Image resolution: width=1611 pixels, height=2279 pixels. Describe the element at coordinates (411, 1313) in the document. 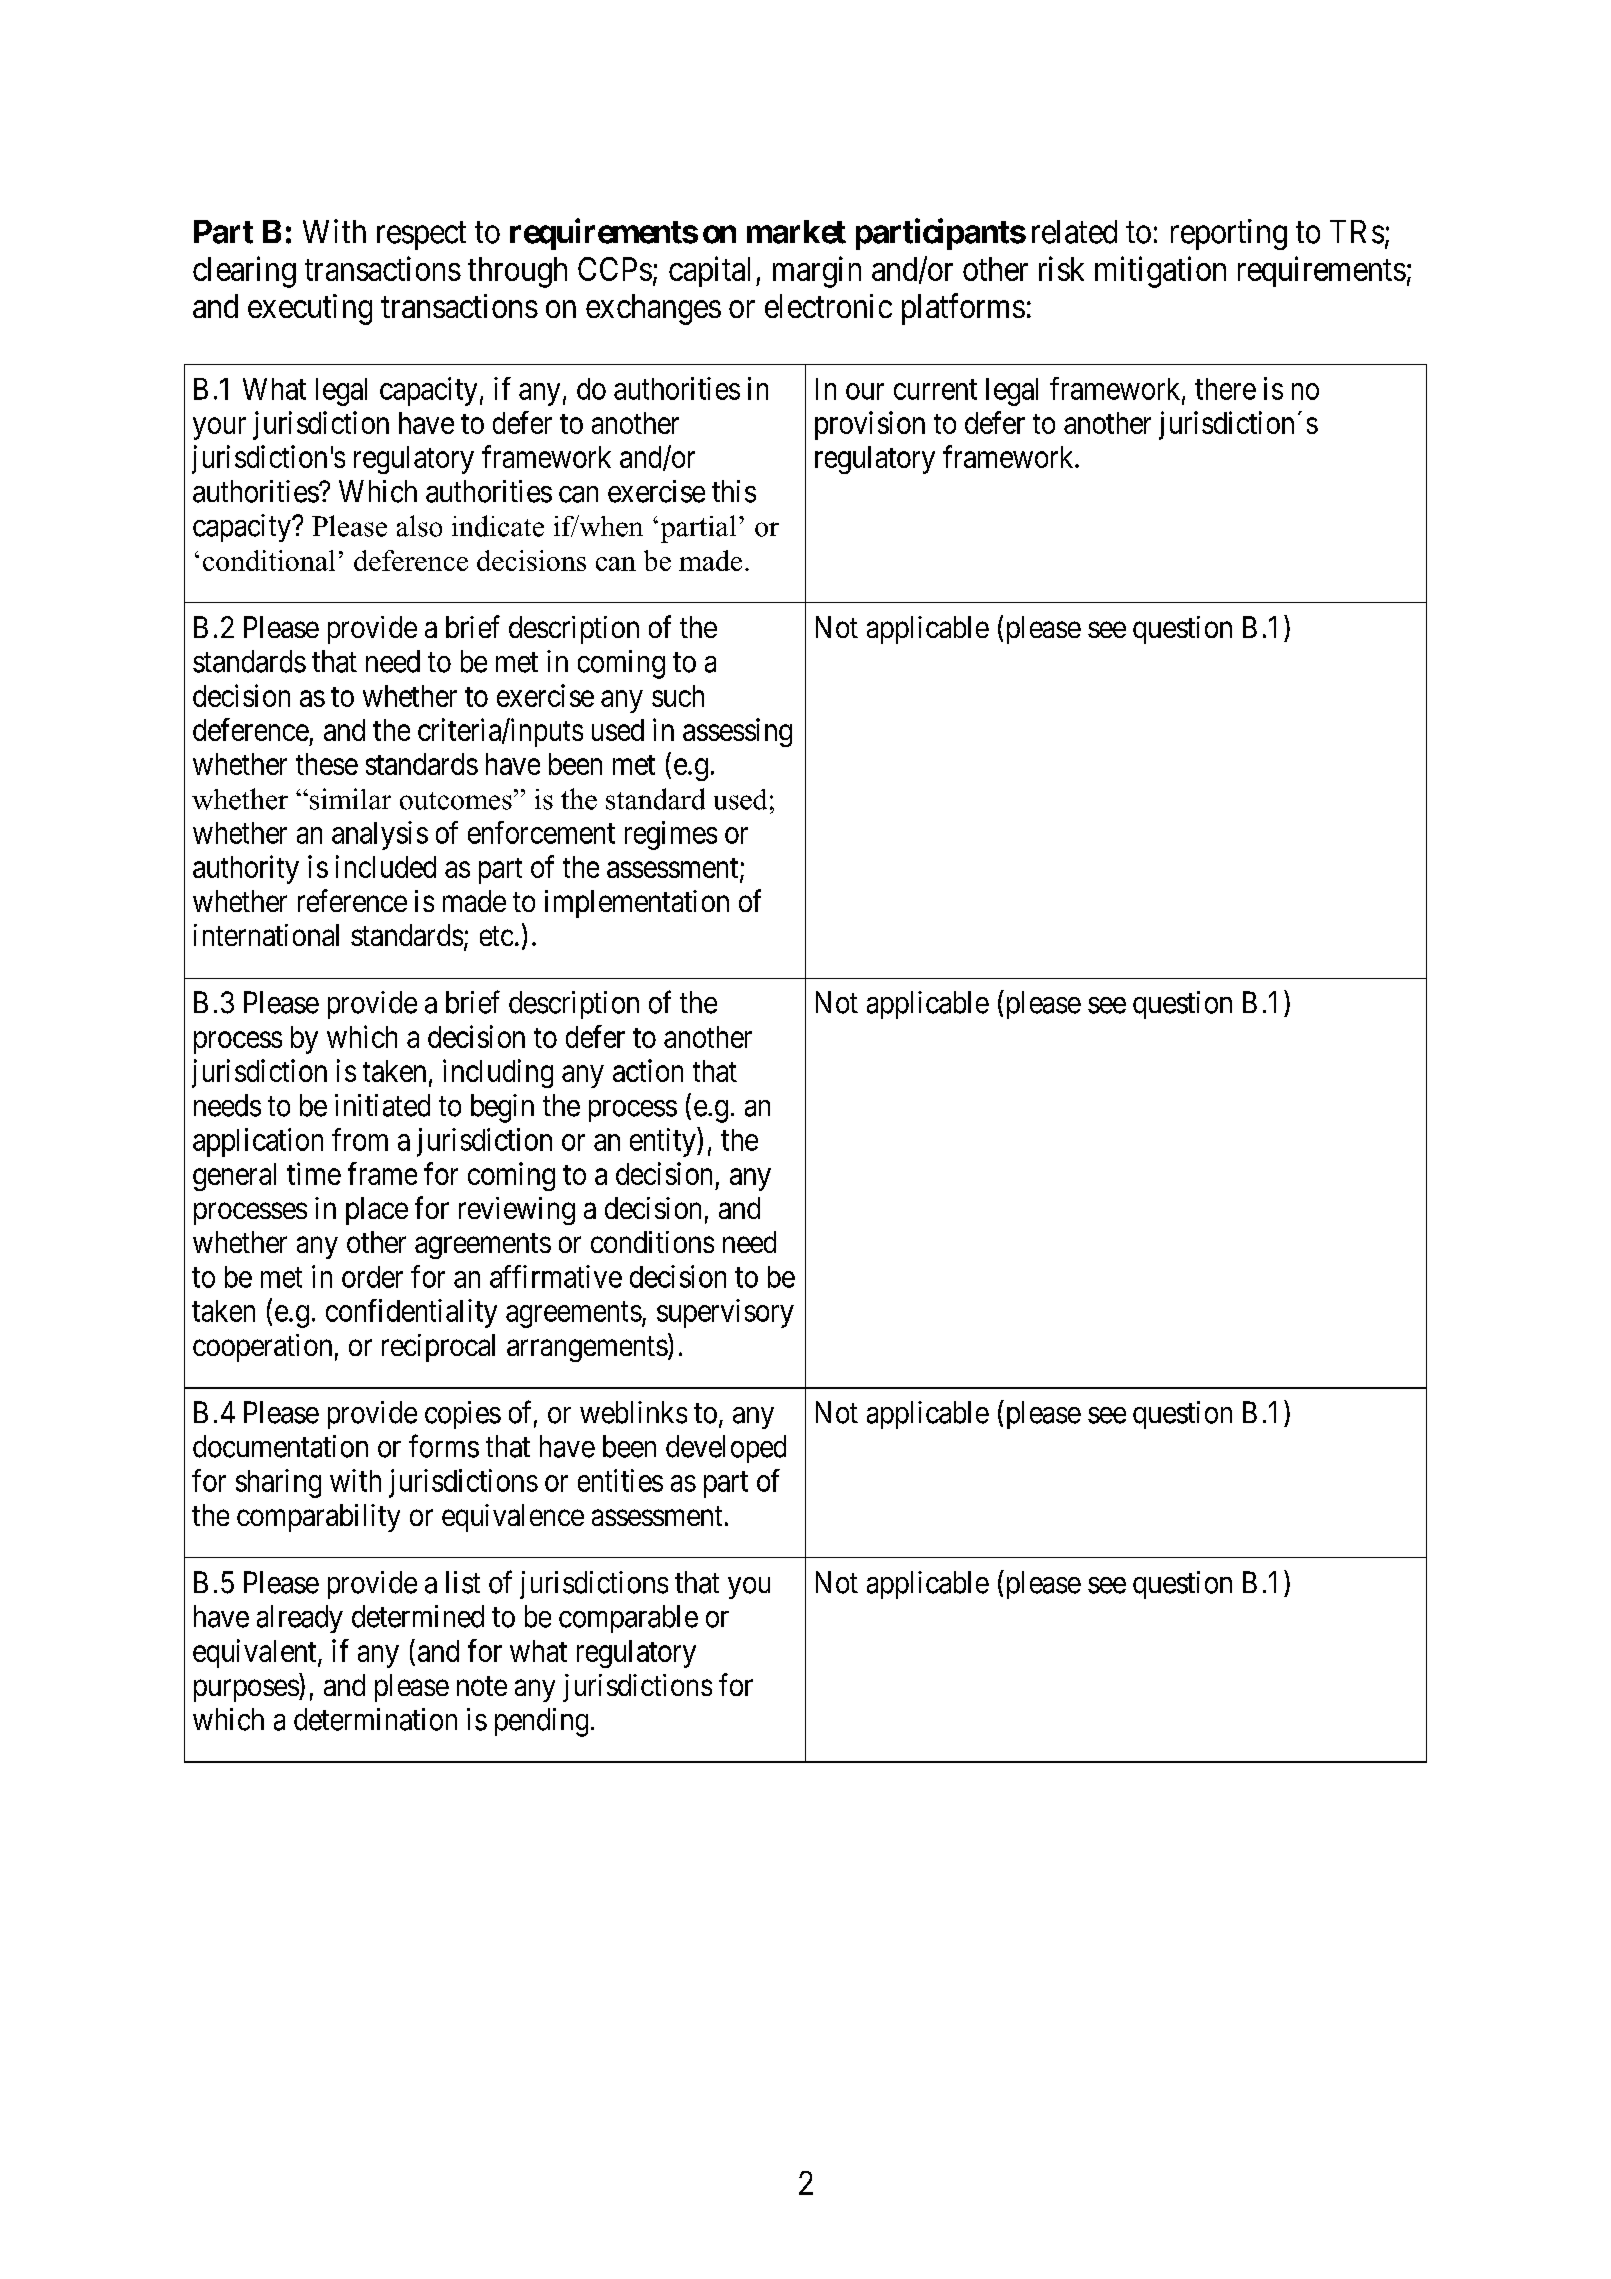

I see `confidentiality` at that location.
